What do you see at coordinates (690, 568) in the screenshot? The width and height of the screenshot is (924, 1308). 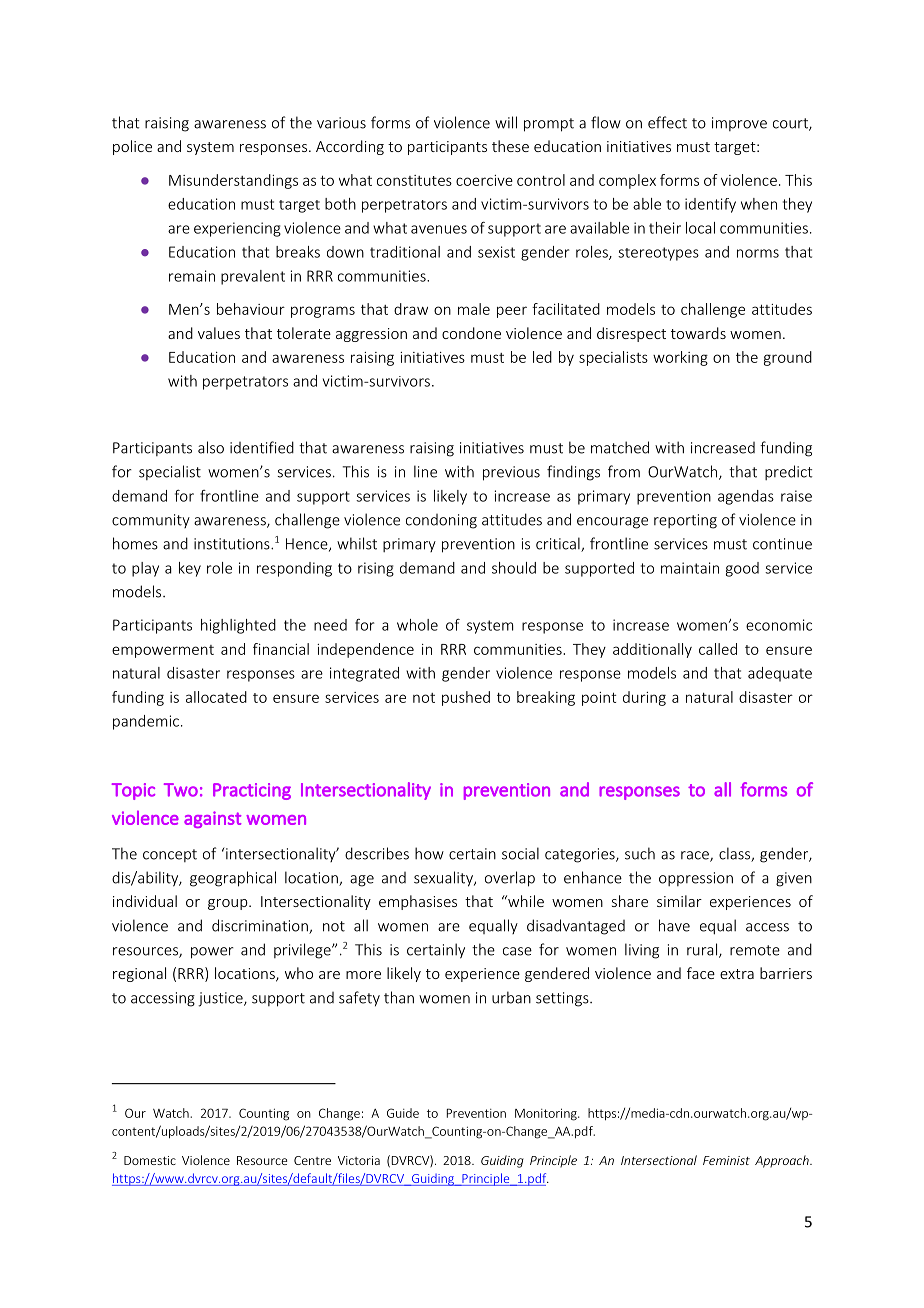 I see `maintain` at bounding box center [690, 568].
